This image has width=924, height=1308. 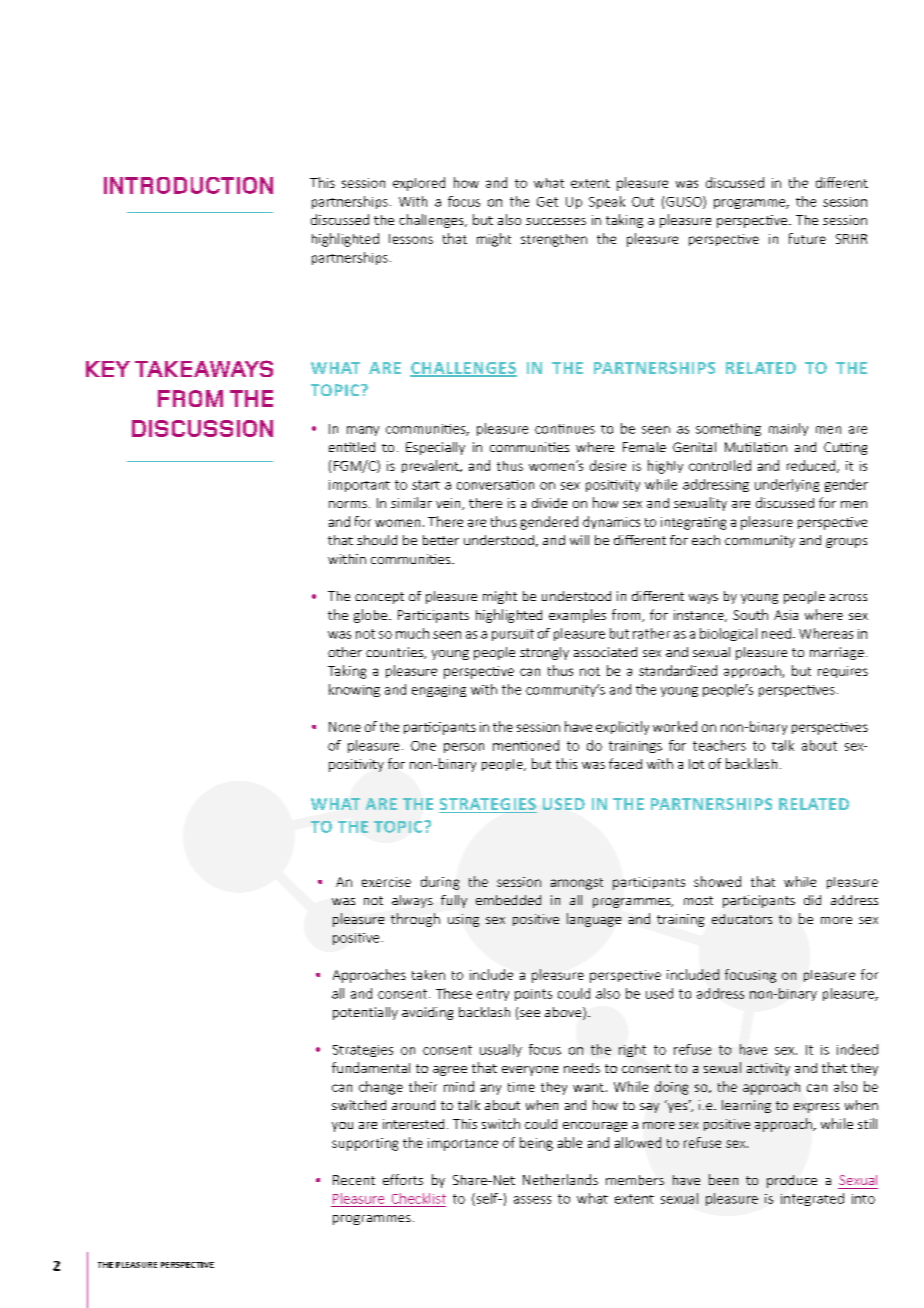 I want to click on better, so click(x=441, y=540).
